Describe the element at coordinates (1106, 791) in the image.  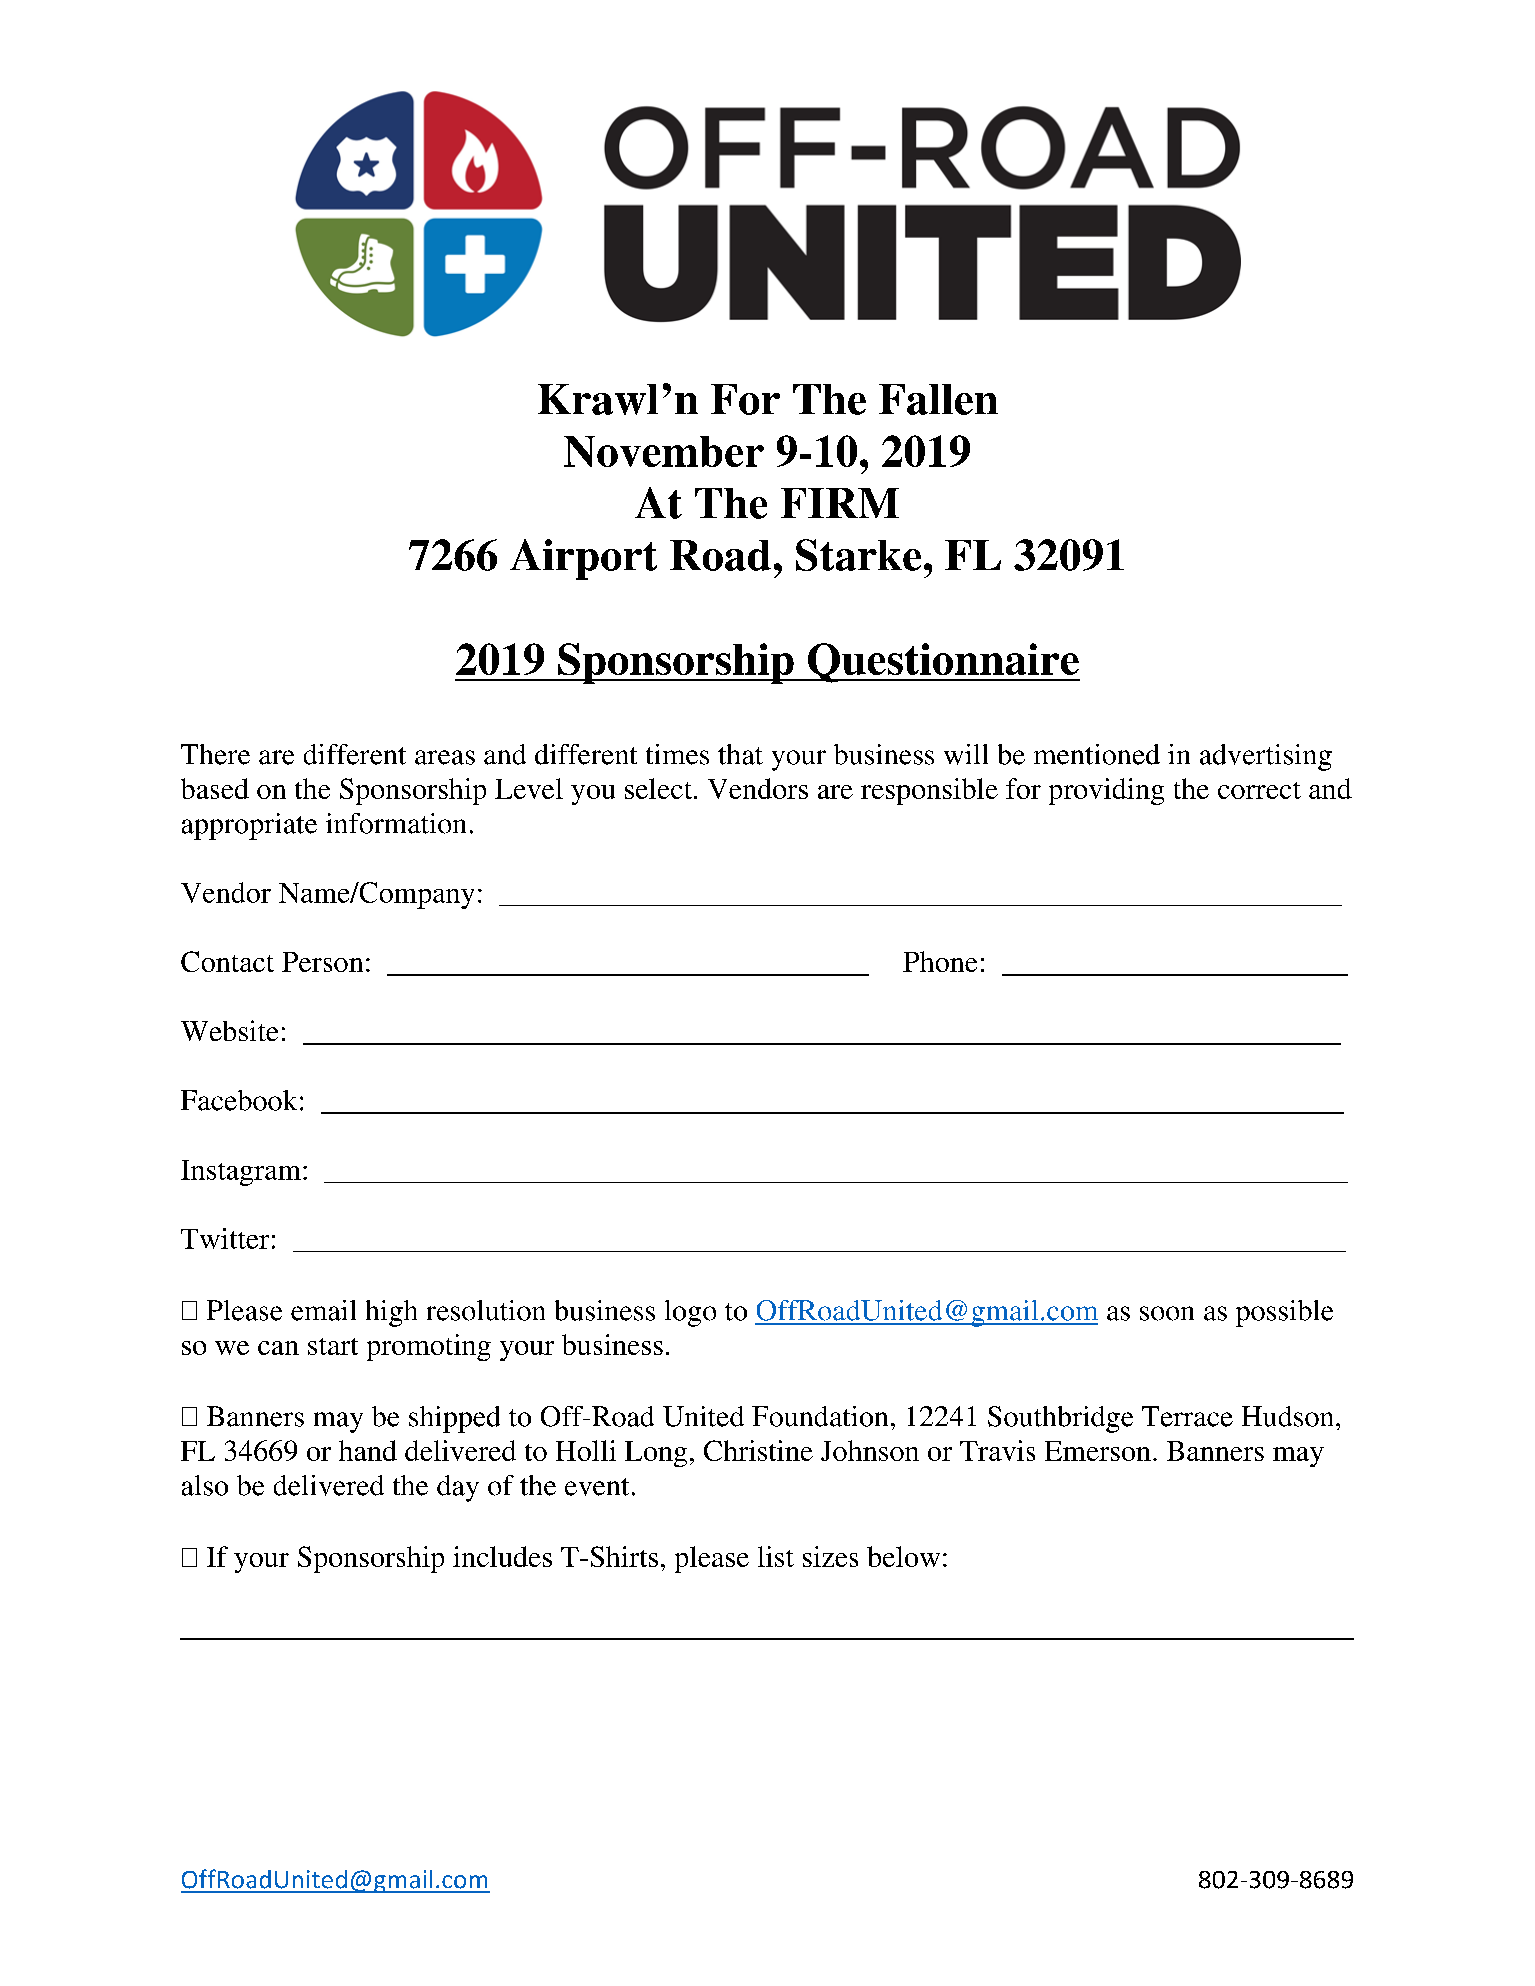
I see `providing` at that location.
